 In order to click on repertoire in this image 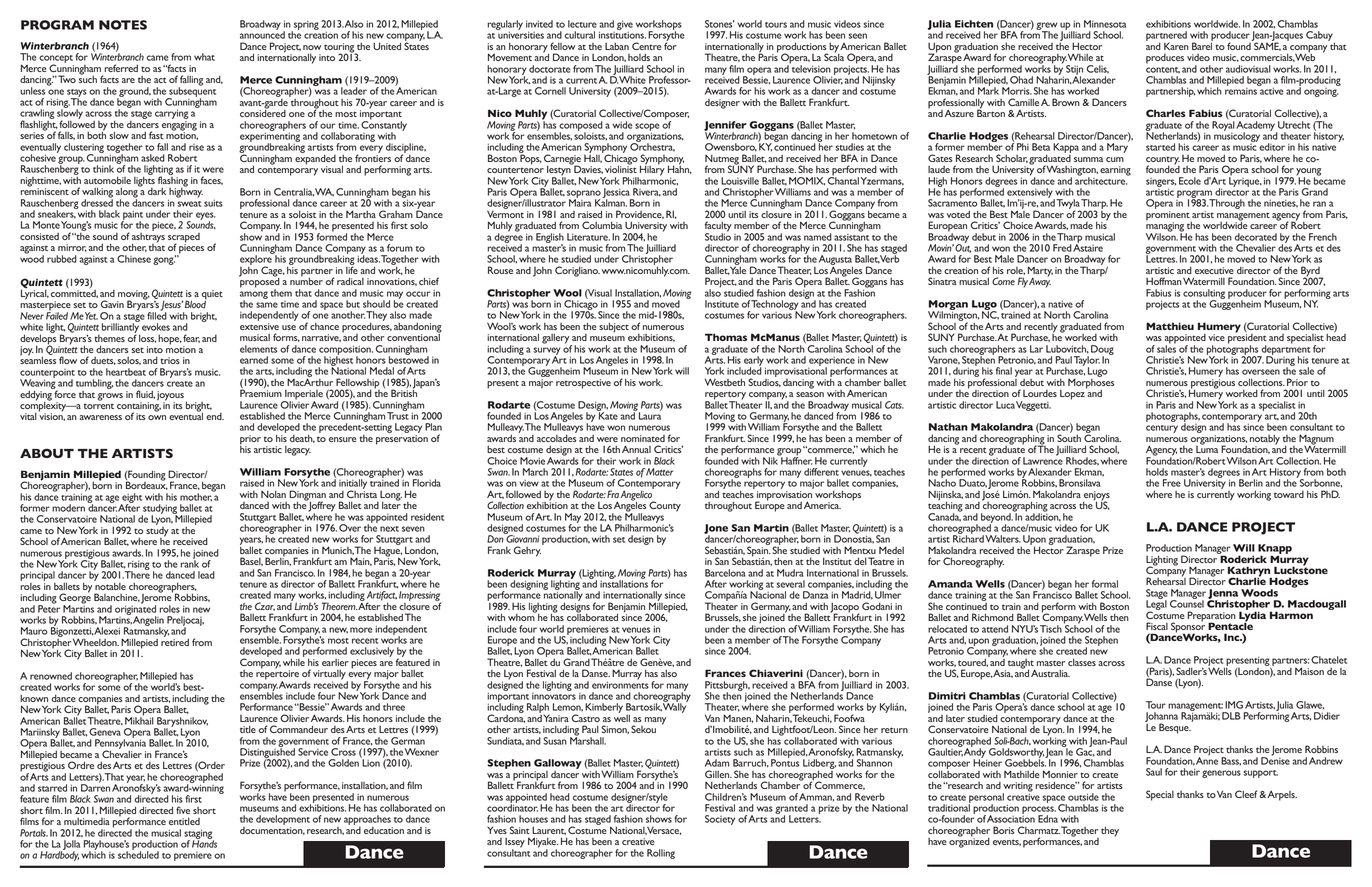, I will do `click(277, 675)`.
